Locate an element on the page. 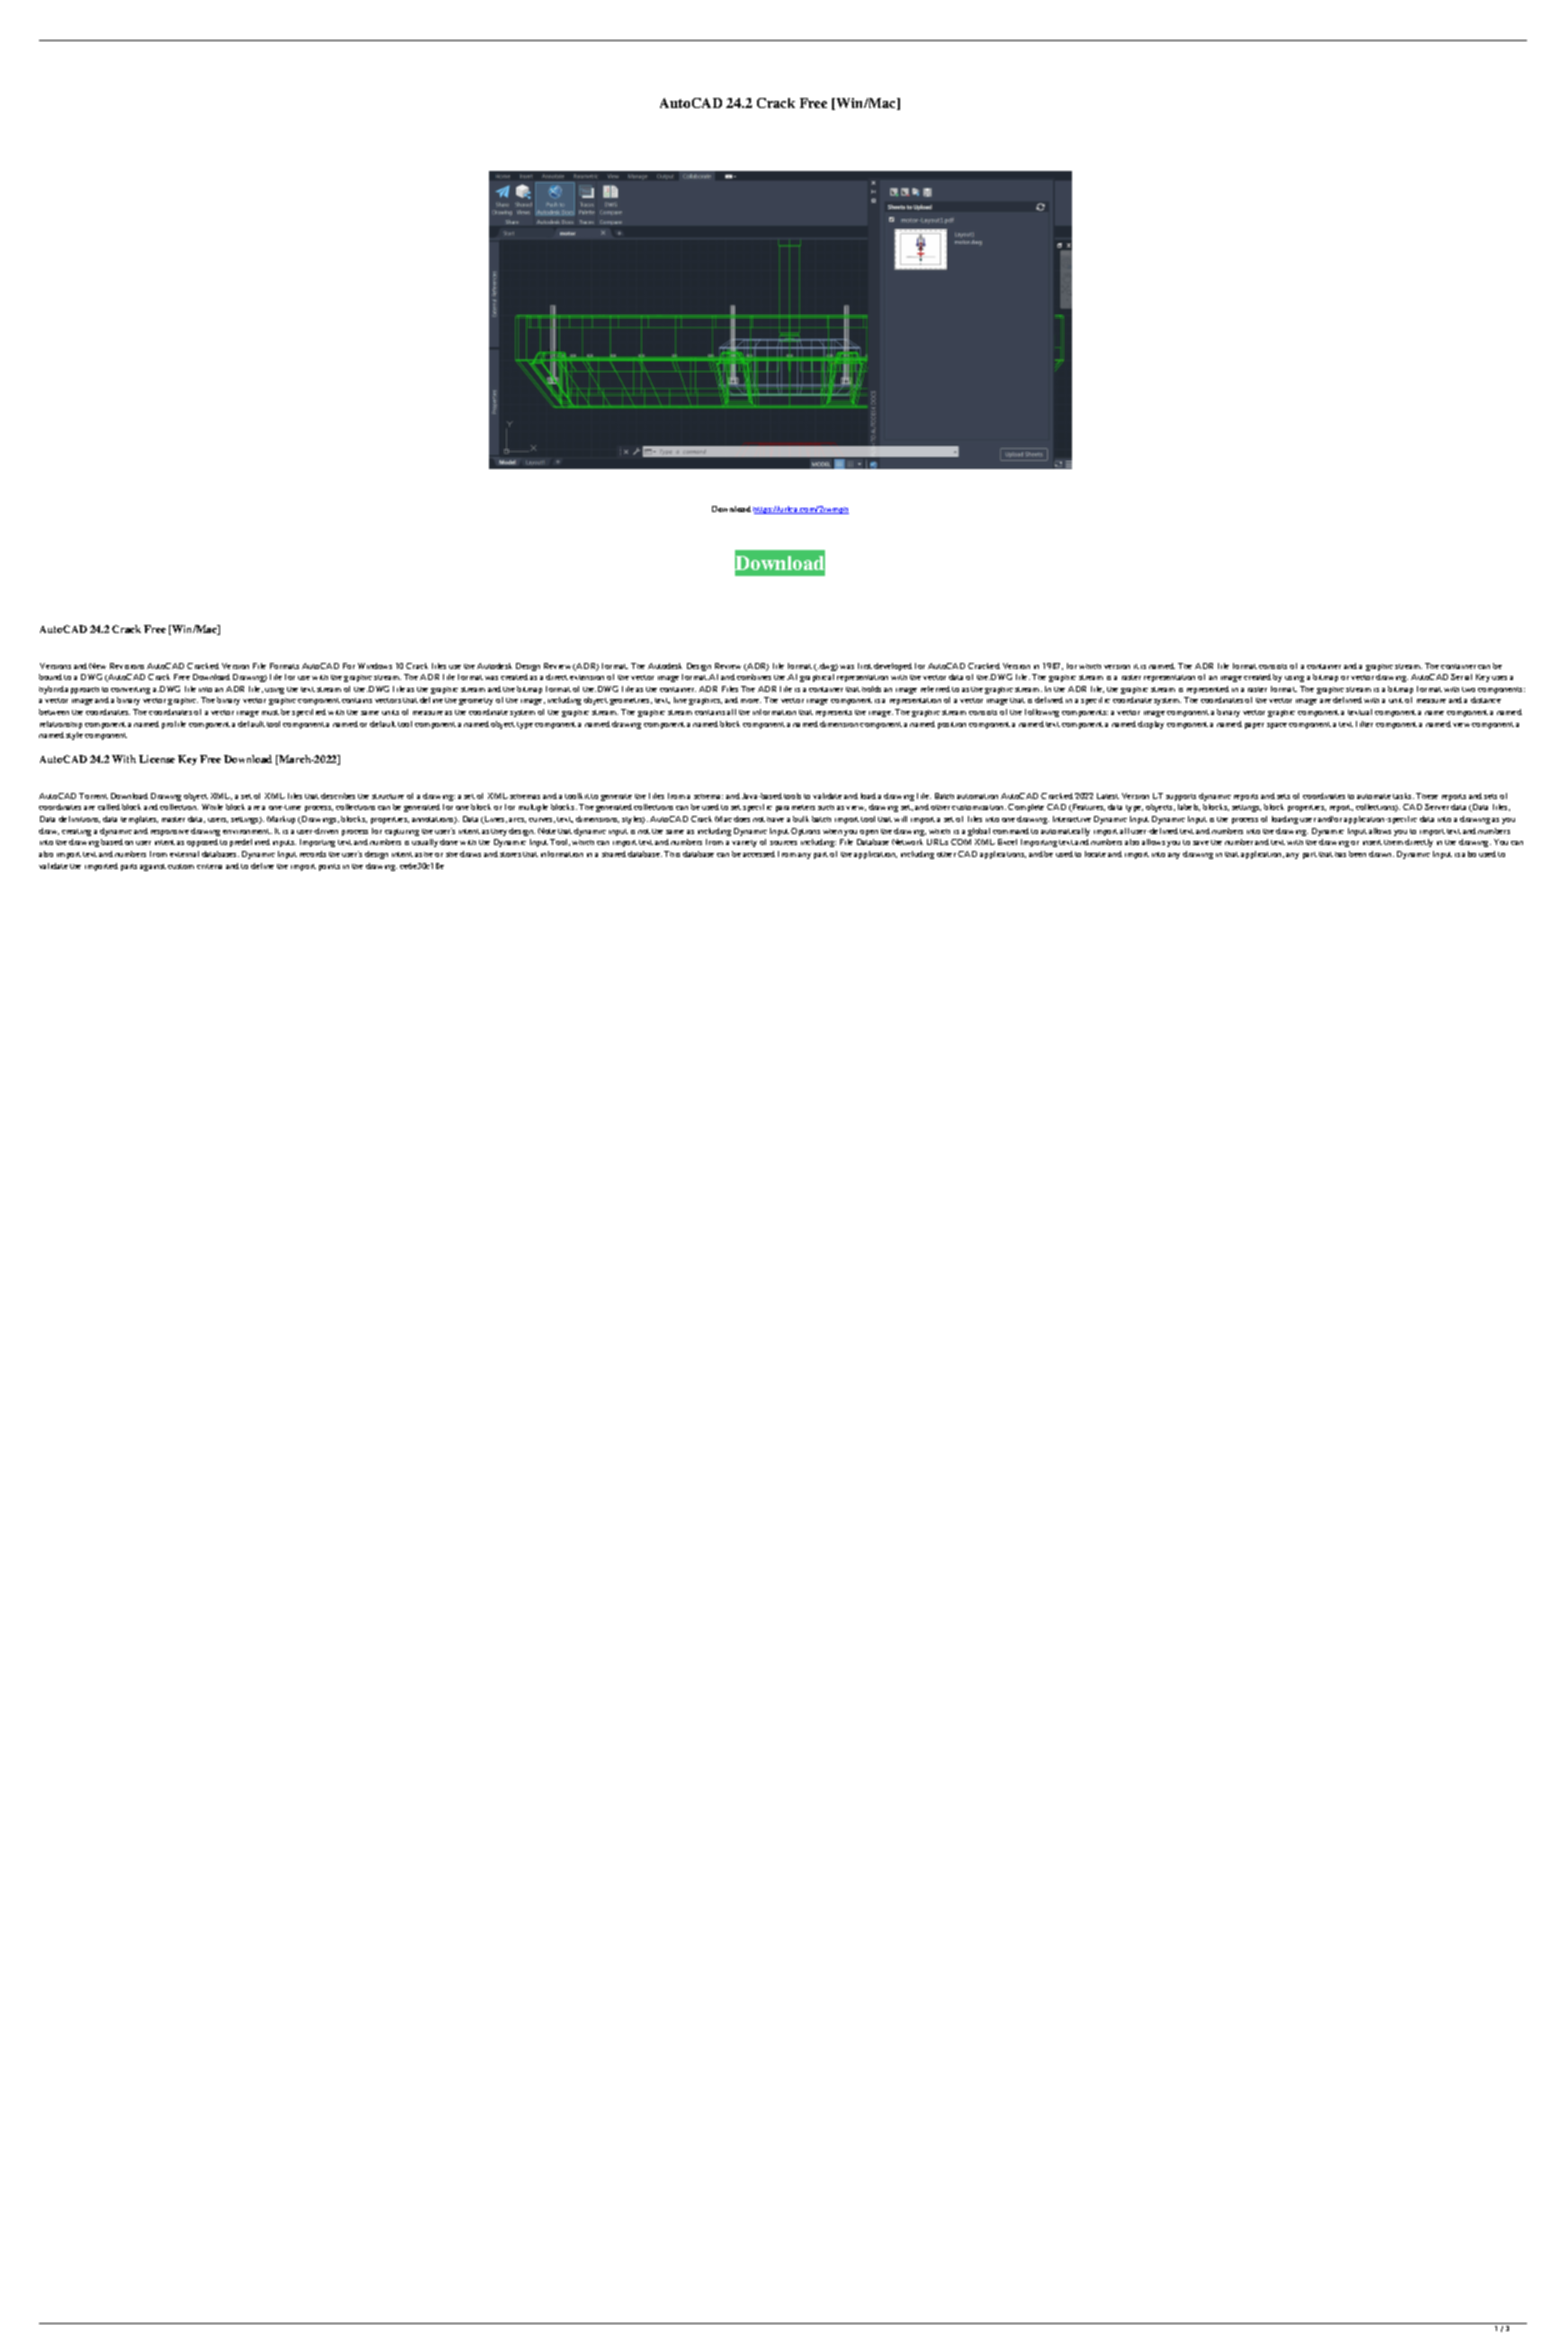 This document has width=1566, height=2350. automate is located at coordinates (1374, 796).
